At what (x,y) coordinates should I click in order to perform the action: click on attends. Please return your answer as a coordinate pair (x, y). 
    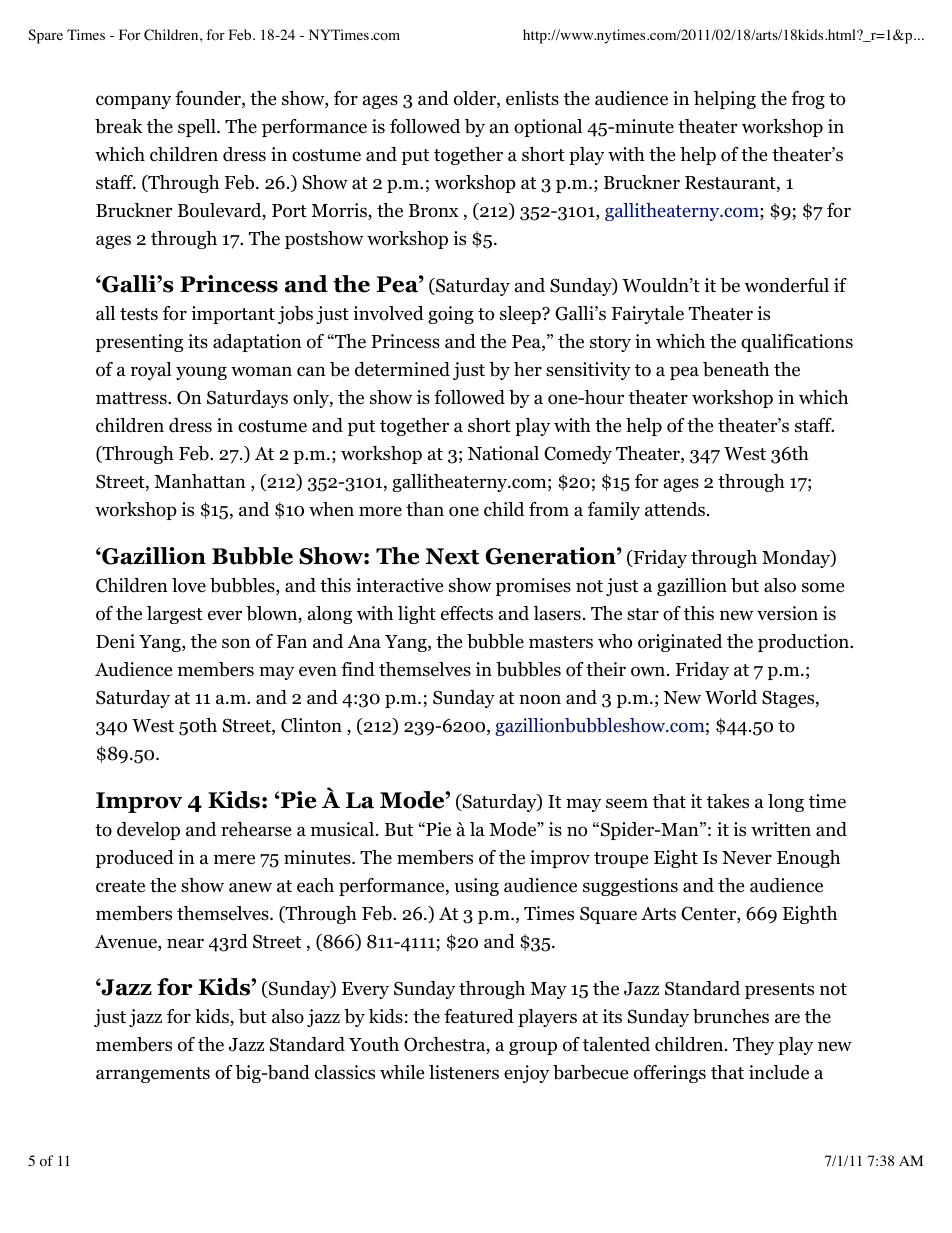
    Looking at the image, I should click on (675, 509).
